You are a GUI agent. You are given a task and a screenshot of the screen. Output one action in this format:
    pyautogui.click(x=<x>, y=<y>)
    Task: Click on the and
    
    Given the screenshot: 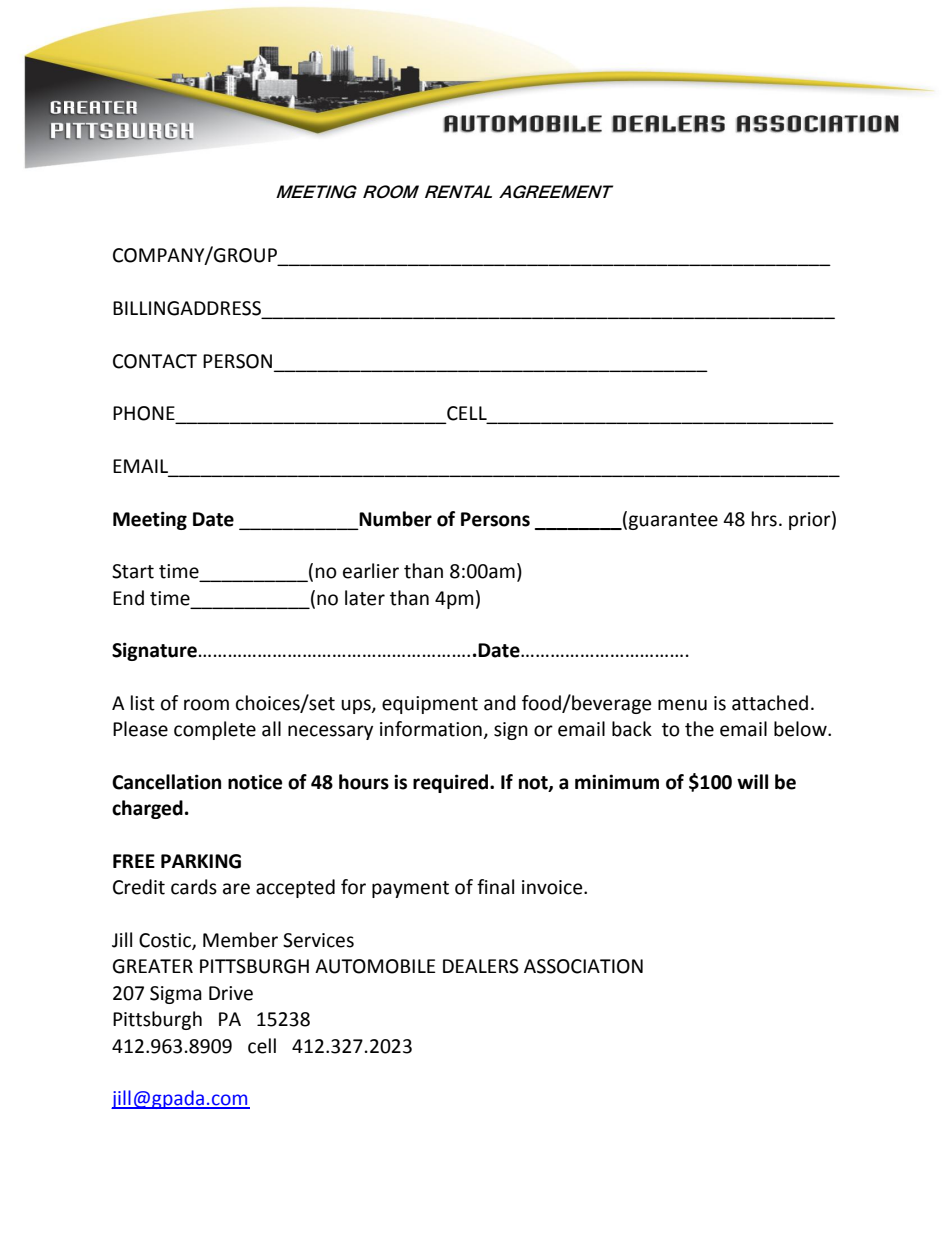 What is the action you would take?
    pyautogui.click(x=500, y=703)
